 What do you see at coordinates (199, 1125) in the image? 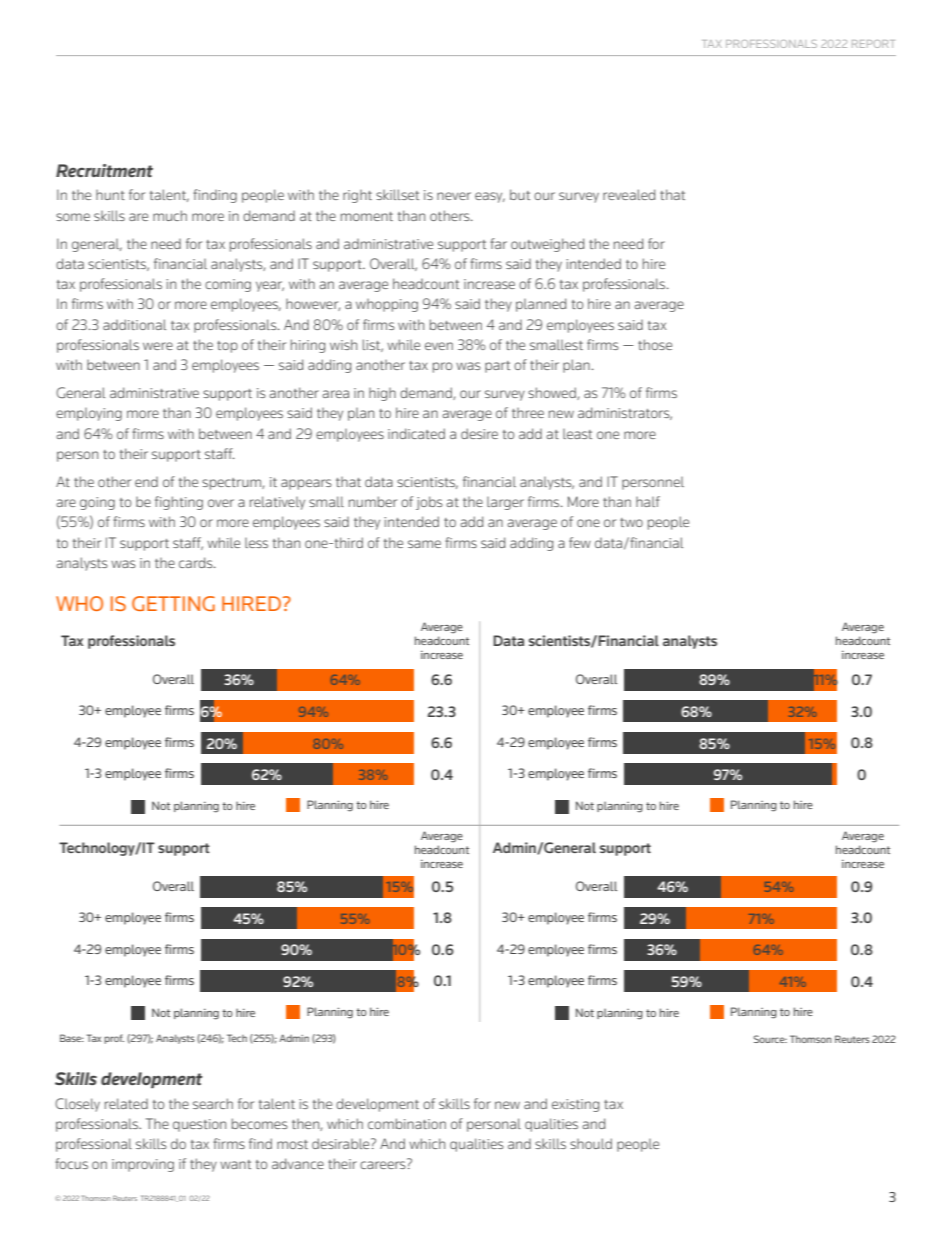
I see `question` at bounding box center [199, 1125].
